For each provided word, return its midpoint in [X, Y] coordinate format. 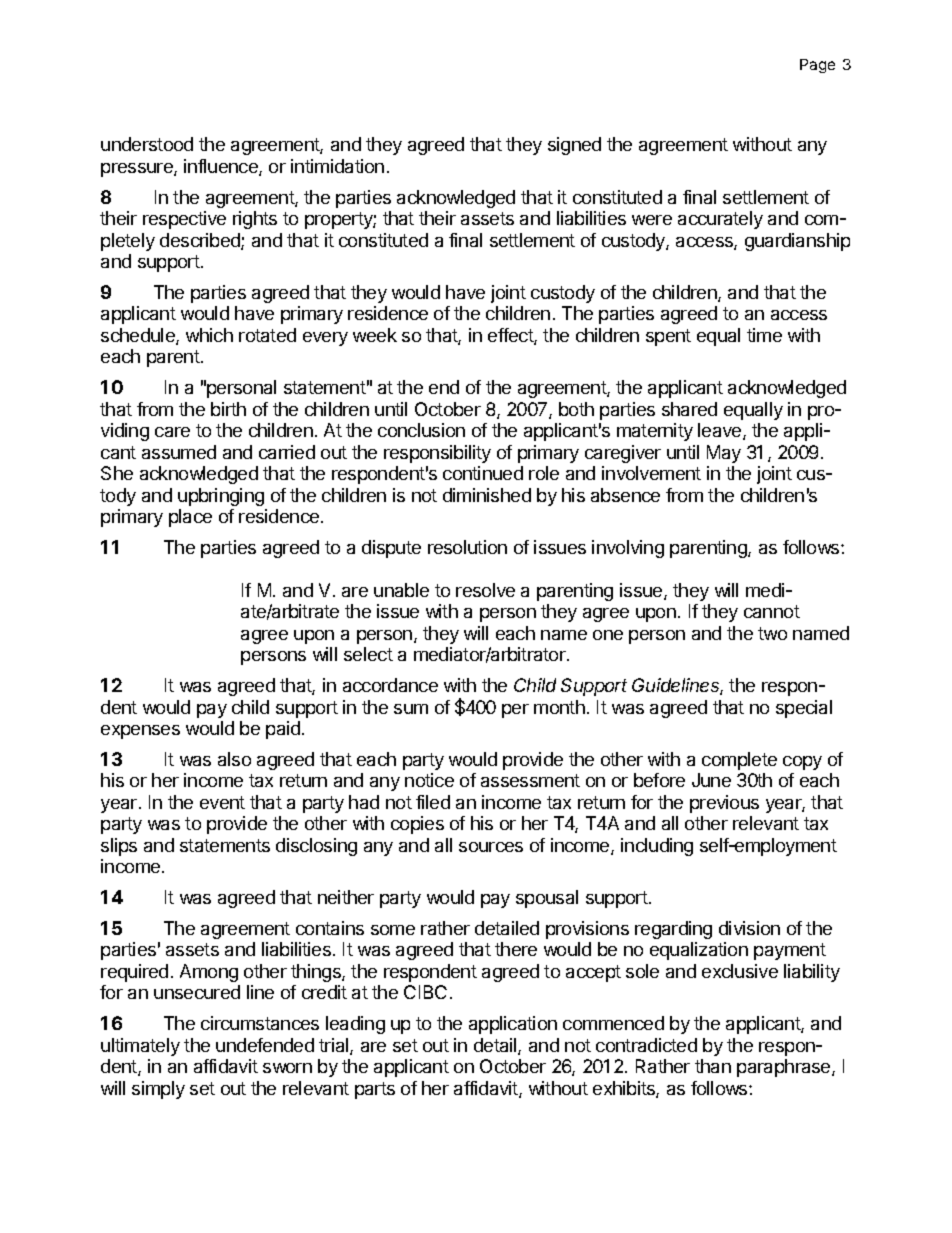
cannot [772, 611]
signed [574, 146]
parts [375, 1090]
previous [724, 804]
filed [433, 802]
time [764, 335]
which [209, 335]
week [375, 335]
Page [817, 66]
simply [158, 1090]
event [222, 802]
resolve [485, 590]
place [190, 518]
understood [147, 144]
